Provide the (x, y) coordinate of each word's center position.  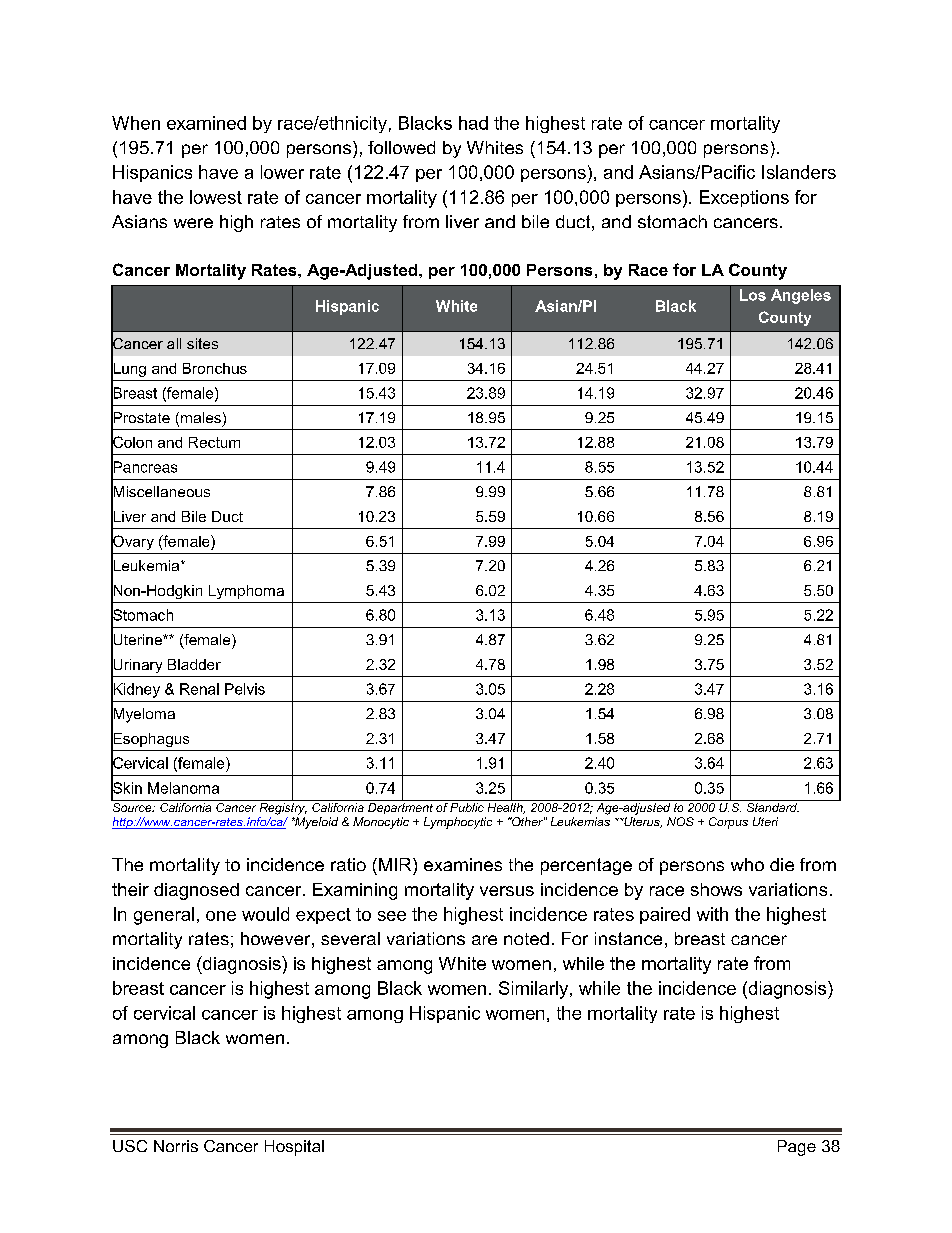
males (199, 419)
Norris (176, 1146)
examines (463, 864)
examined (206, 123)
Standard (772, 806)
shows (716, 889)
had (473, 123)
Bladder (194, 664)
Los (753, 295)
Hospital (294, 1148)
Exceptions (744, 198)
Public (467, 806)
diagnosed (196, 891)
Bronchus (215, 368)
